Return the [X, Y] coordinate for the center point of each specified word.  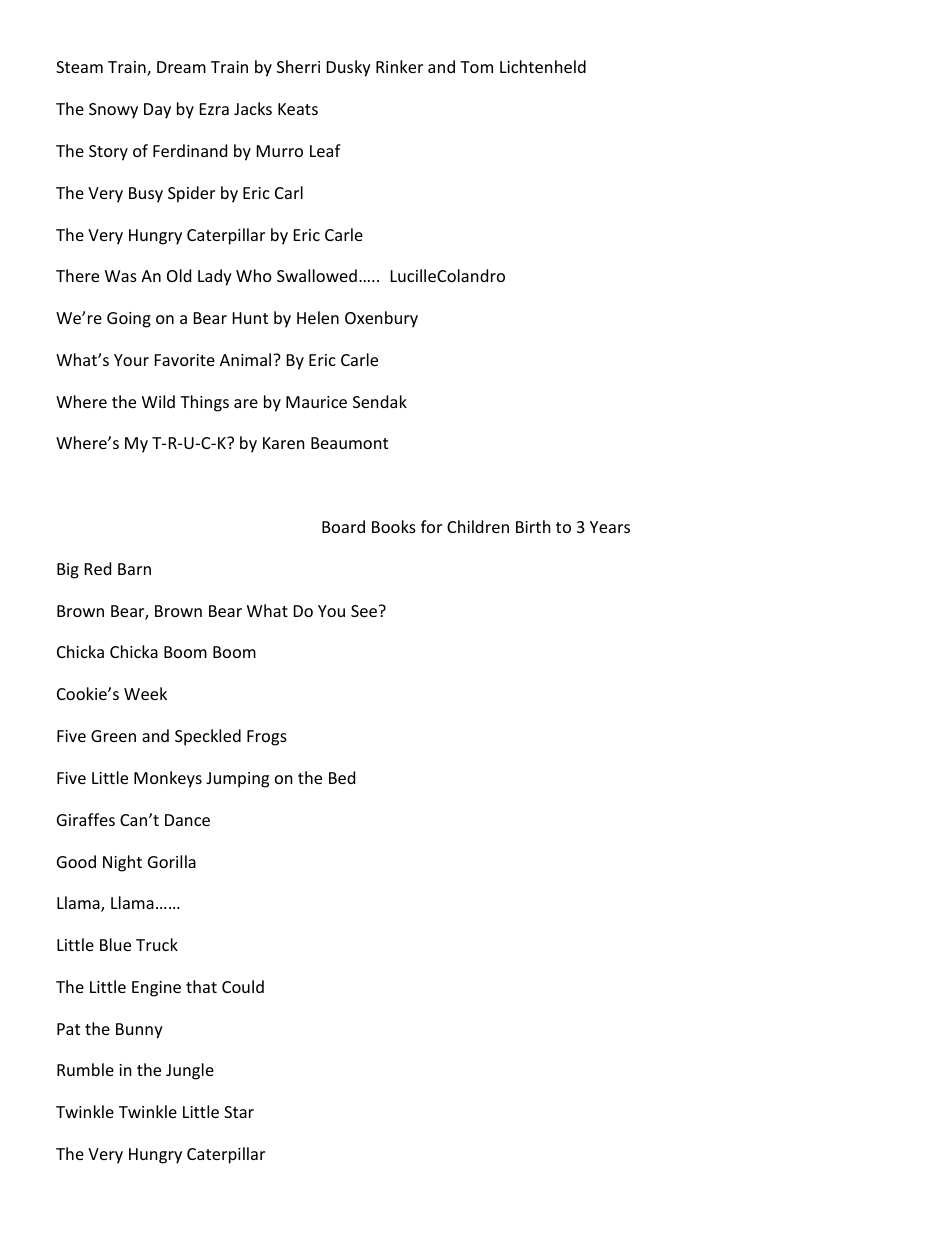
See [364, 611]
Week [145, 693]
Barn [134, 569]
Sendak [380, 401]
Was [121, 276]
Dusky [349, 68]
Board [343, 526]
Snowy [113, 111]
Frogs [267, 738]
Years [610, 527]
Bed [342, 777]
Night [122, 863]
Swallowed [317, 275]
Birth [533, 526]
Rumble [85, 1069]
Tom [476, 67]
